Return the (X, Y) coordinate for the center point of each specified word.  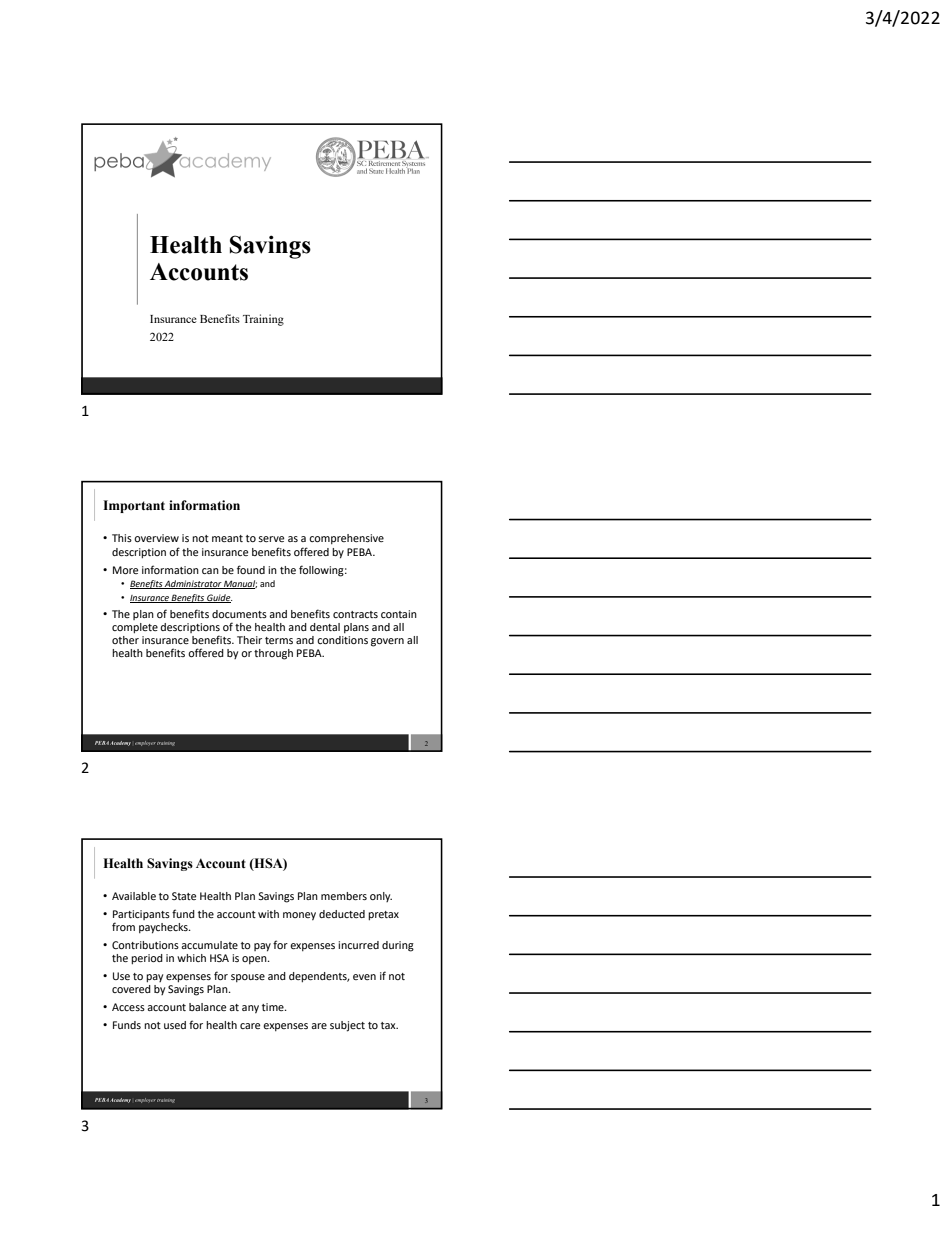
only (381, 897)
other (125, 640)
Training (263, 320)
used (175, 1025)
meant (227, 538)
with (268, 914)
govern (387, 642)
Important (134, 506)
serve (271, 539)
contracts (355, 614)
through (273, 654)
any (250, 1009)
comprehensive (346, 539)
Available (134, 896)
